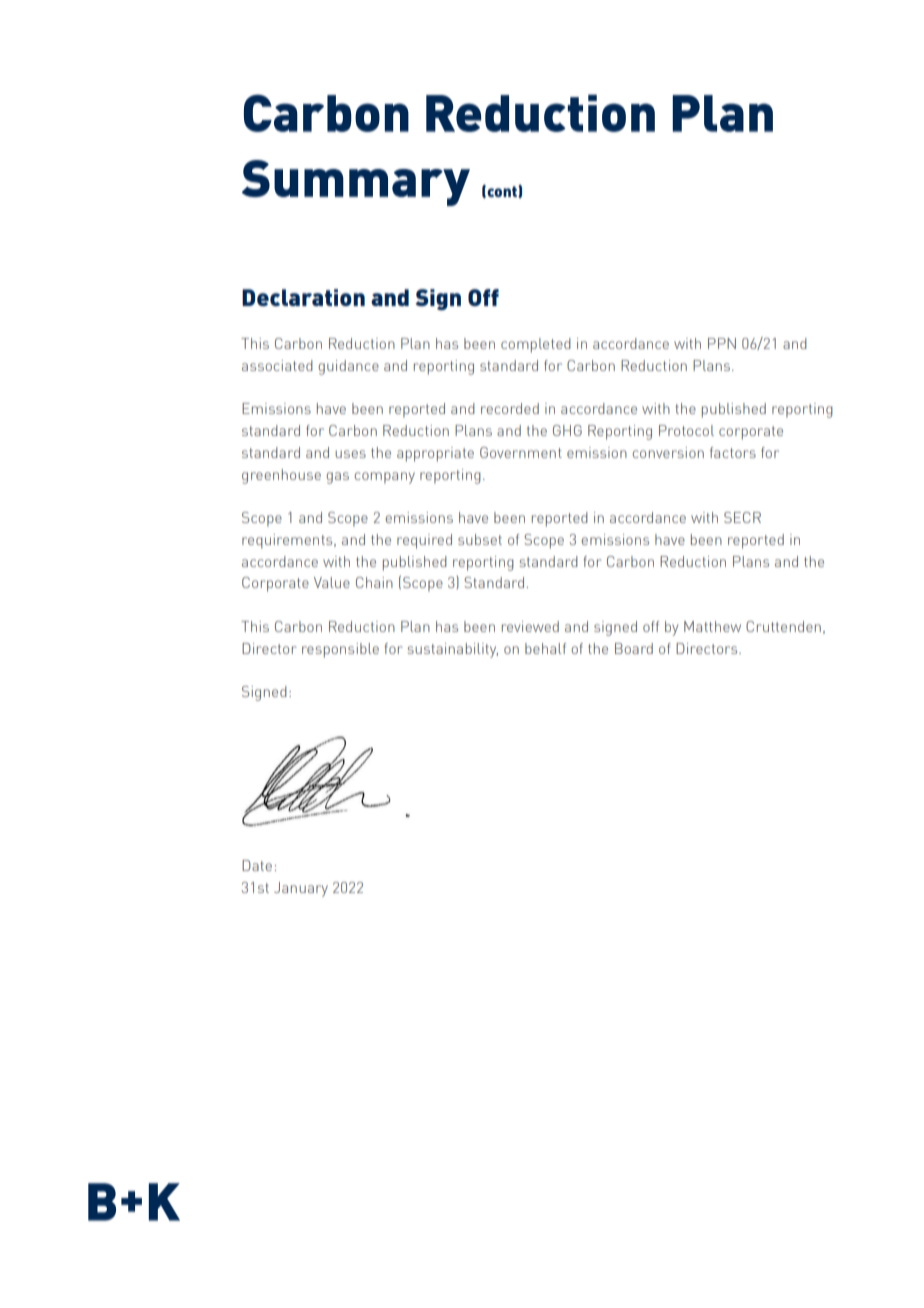  I want to click on January, so click(301, 889).
